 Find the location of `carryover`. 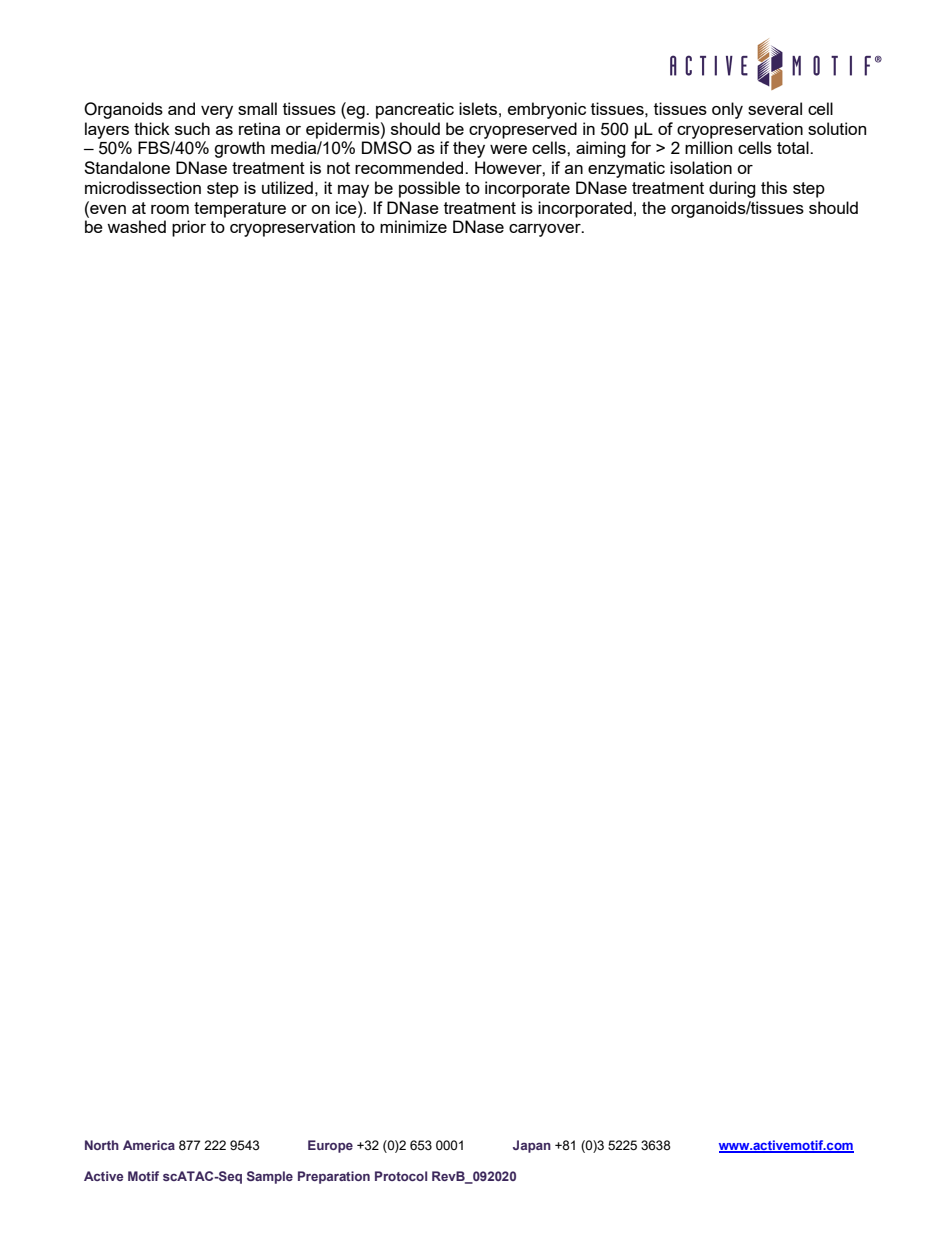

carryover is located at coordinates (546, 230).
